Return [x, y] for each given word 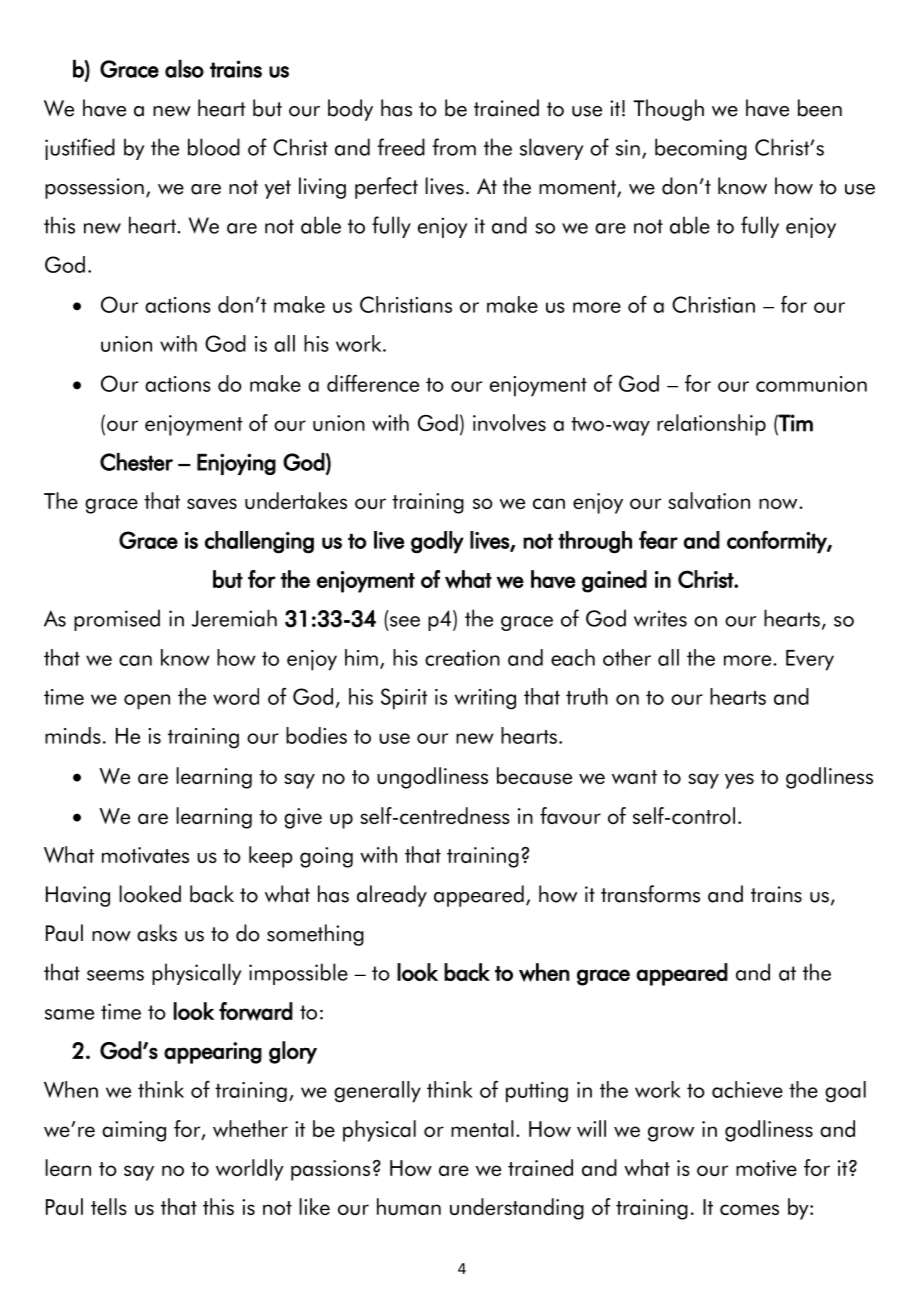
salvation [709, 500]
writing [485, 699]
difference [373, 383]
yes [739, 781]
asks [157, 933]
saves [212, 503]
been [820, 108]
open [147, 702]
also [184, 68]
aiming [134, 1131]
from [454, 147]
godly [437, 542]
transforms [650, 894]
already [392, 896]
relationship [711, 425]
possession [94, 188]
